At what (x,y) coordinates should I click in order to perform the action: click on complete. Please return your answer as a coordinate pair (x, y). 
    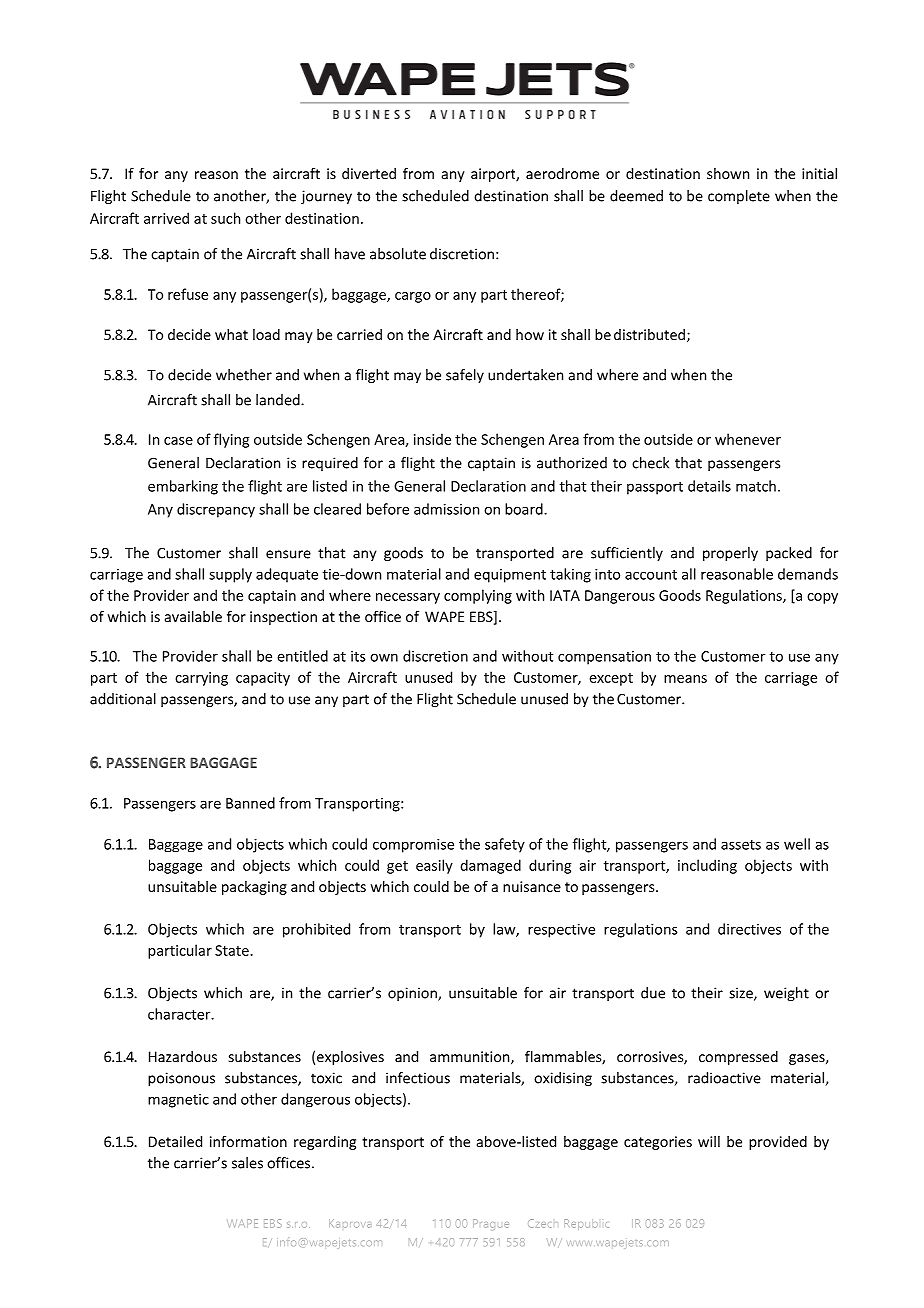
    Looking at the image, I should click on (739, 197).
